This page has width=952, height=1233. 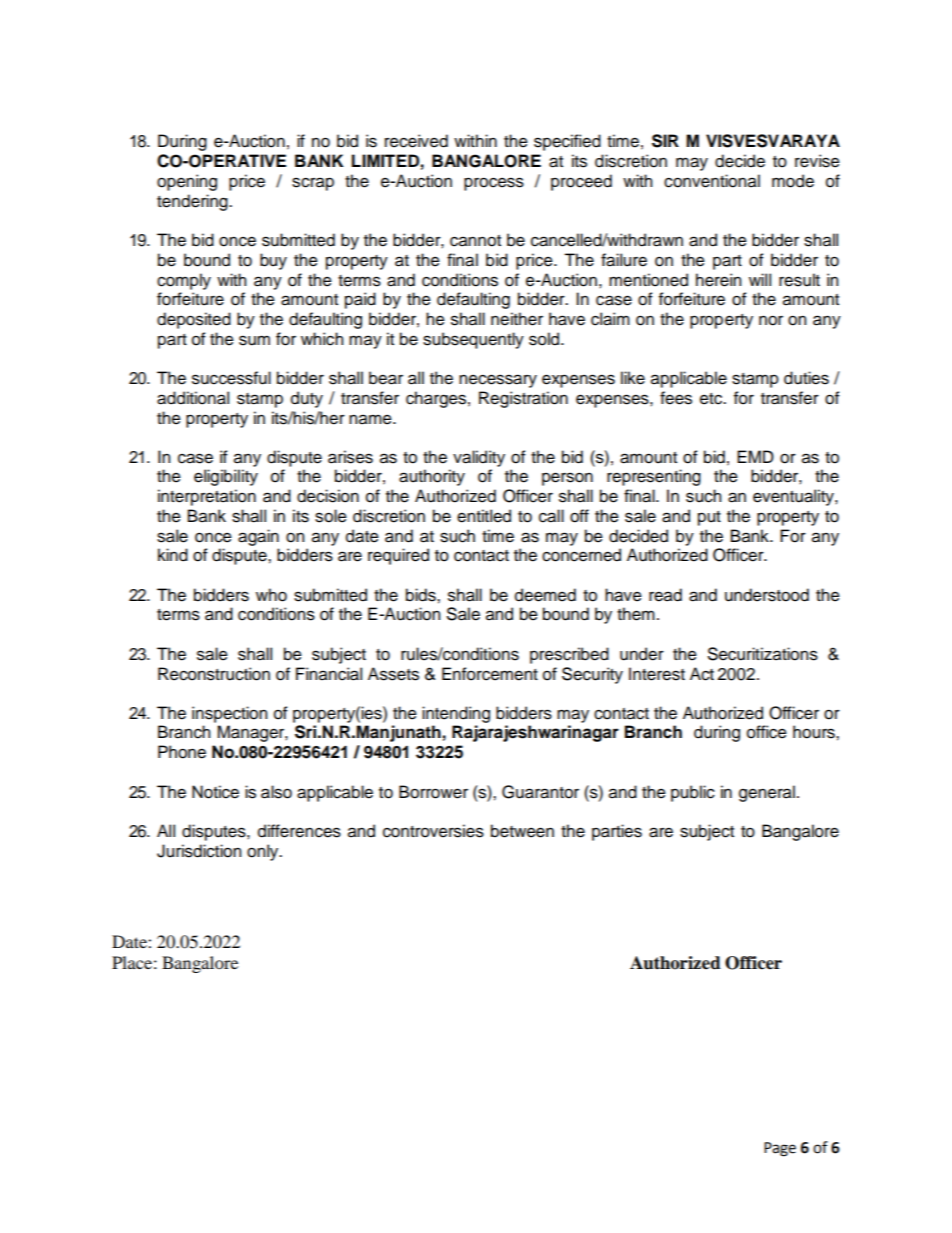 What do you see at coordinates (264, 852) in the page?
I see `only` at bounding box center [264, 852].
